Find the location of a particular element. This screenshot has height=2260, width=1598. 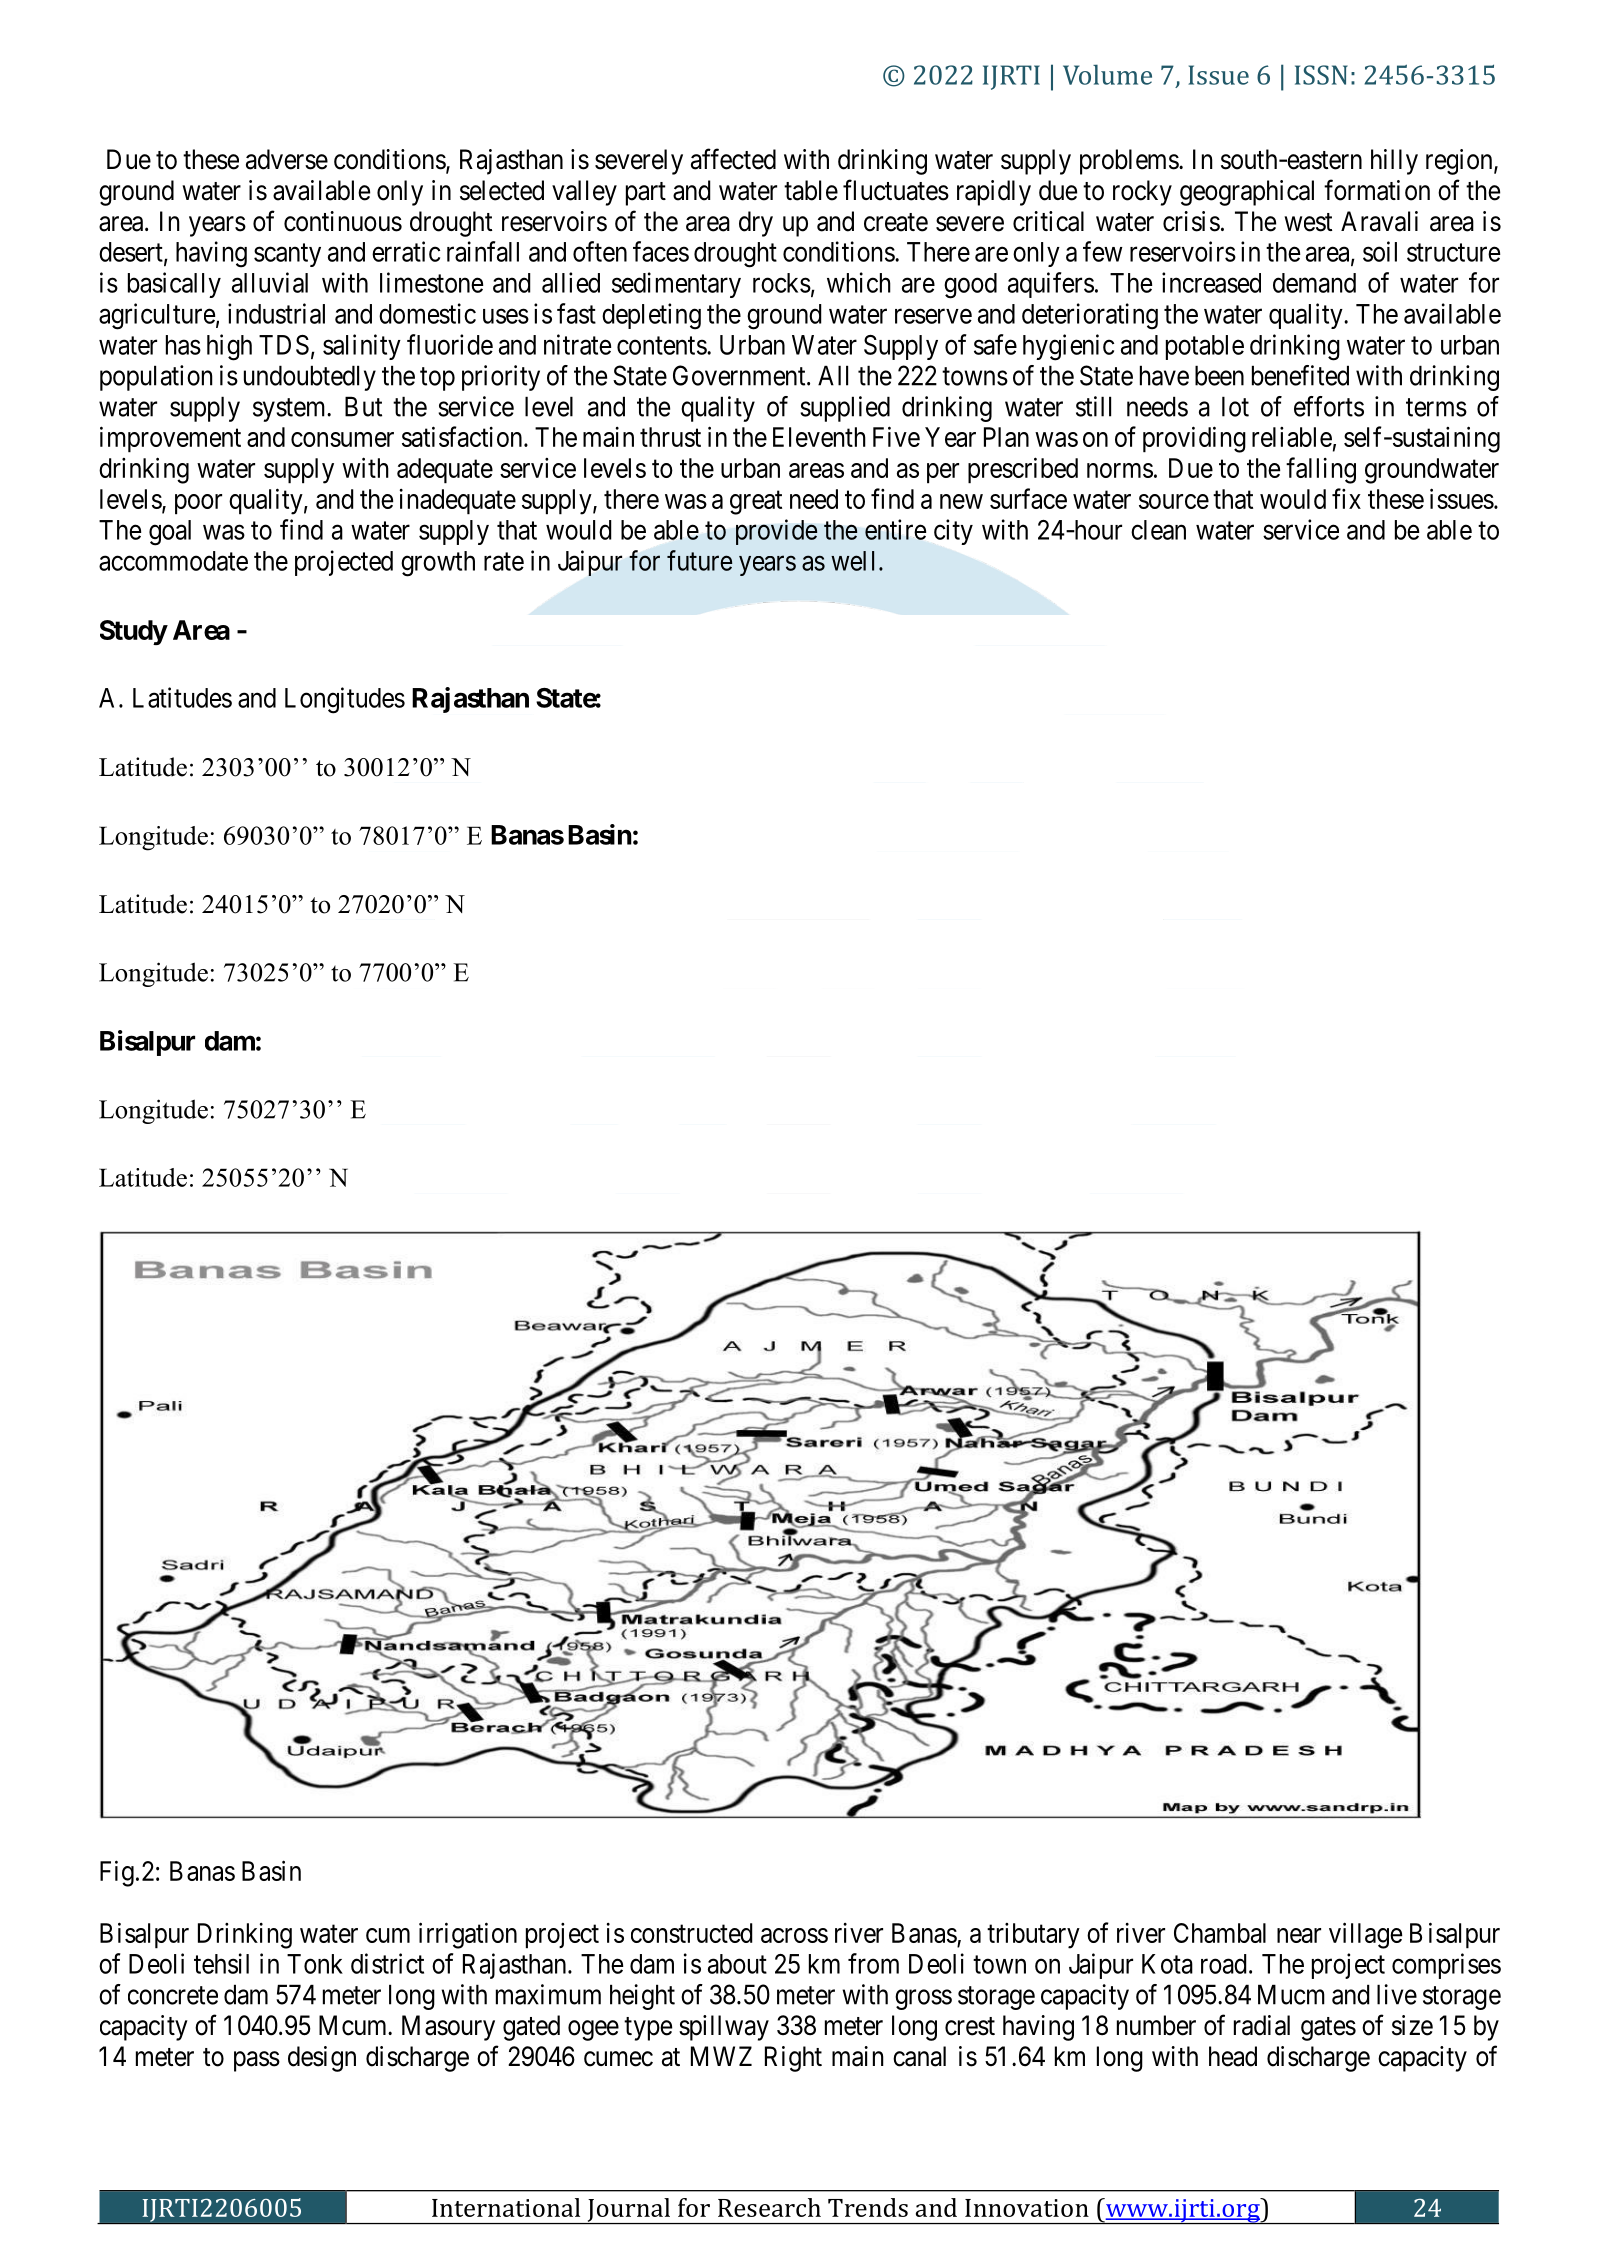

constructed is located at coordinates (692, 1933).
